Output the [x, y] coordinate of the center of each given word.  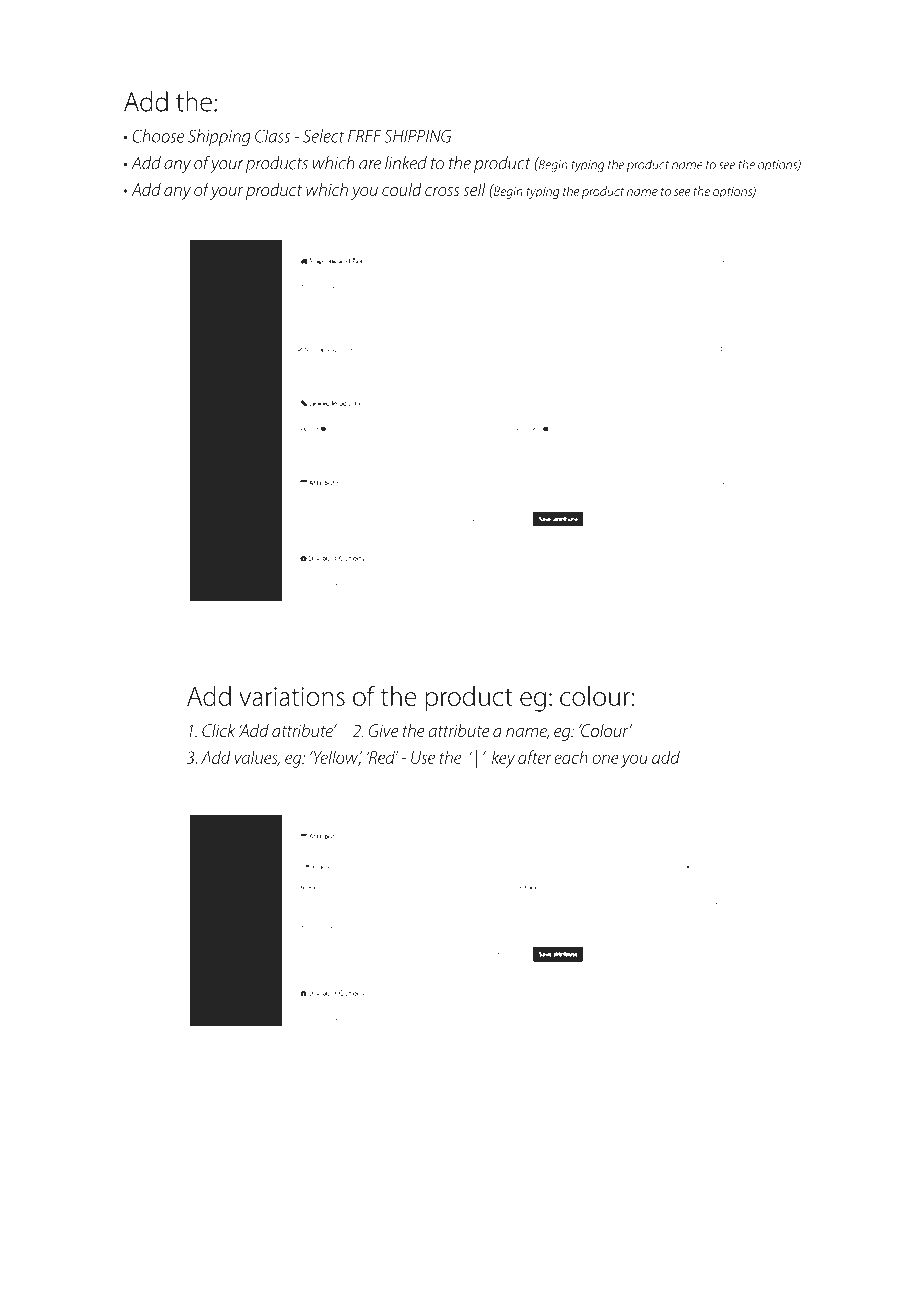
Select [323, 136]
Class [272, 136]
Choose [158, 136]
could [402, 189]
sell [474, 189]
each [571, 757]
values [257, 758]
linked [406, 163]
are [370, 165]
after [534, 757]
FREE [365, 136]
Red [382, 757]
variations [292, 696]
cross [442, 191]
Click [218, 730]
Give [383, 730]
